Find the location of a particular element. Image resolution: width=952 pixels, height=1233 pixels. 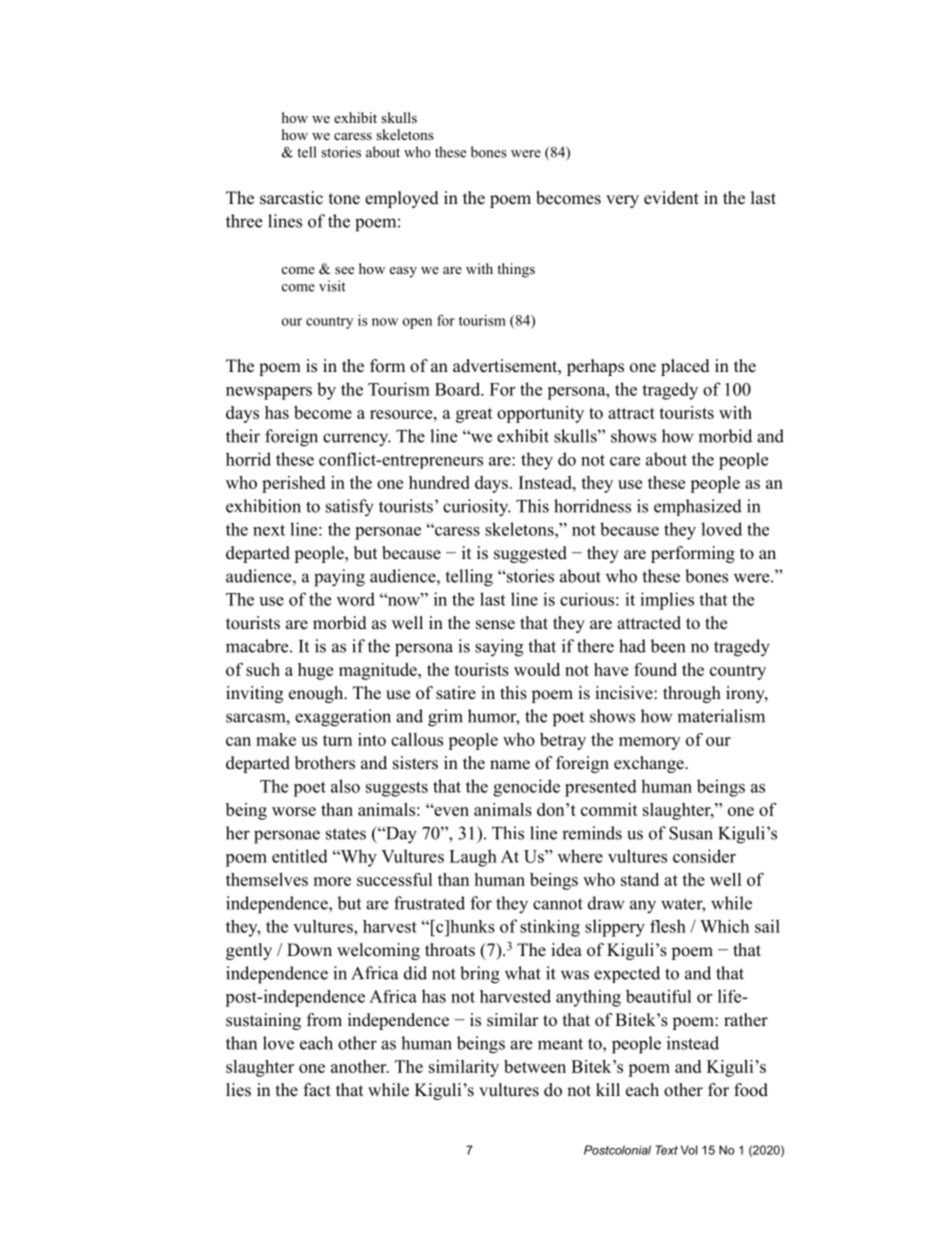

great is located at coordinates (474, 415).
